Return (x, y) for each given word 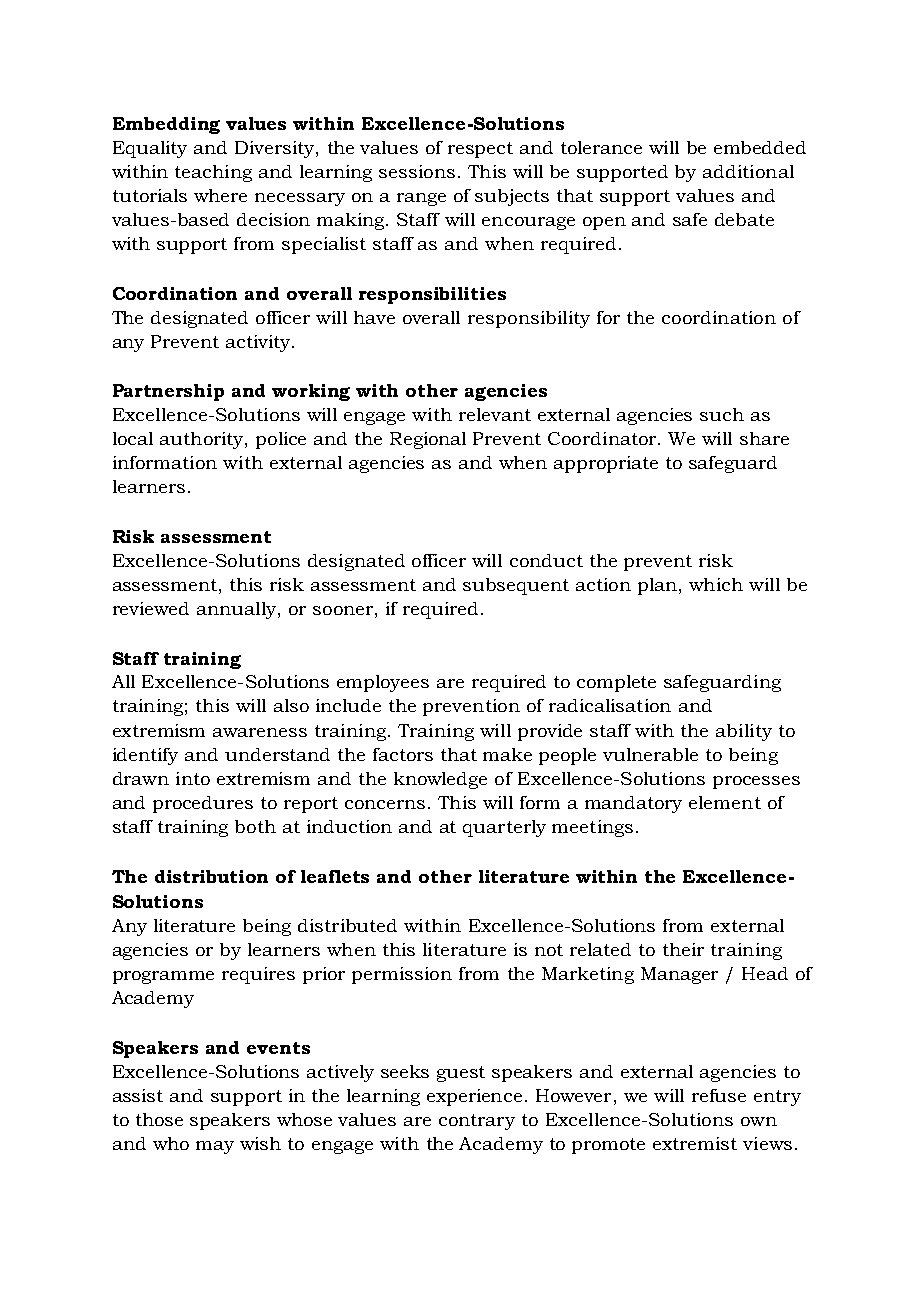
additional (748, 171)
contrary (477, 1122)
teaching (213, 173)
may (215, 1147)
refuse (719, 1095)
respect (480, 150)
